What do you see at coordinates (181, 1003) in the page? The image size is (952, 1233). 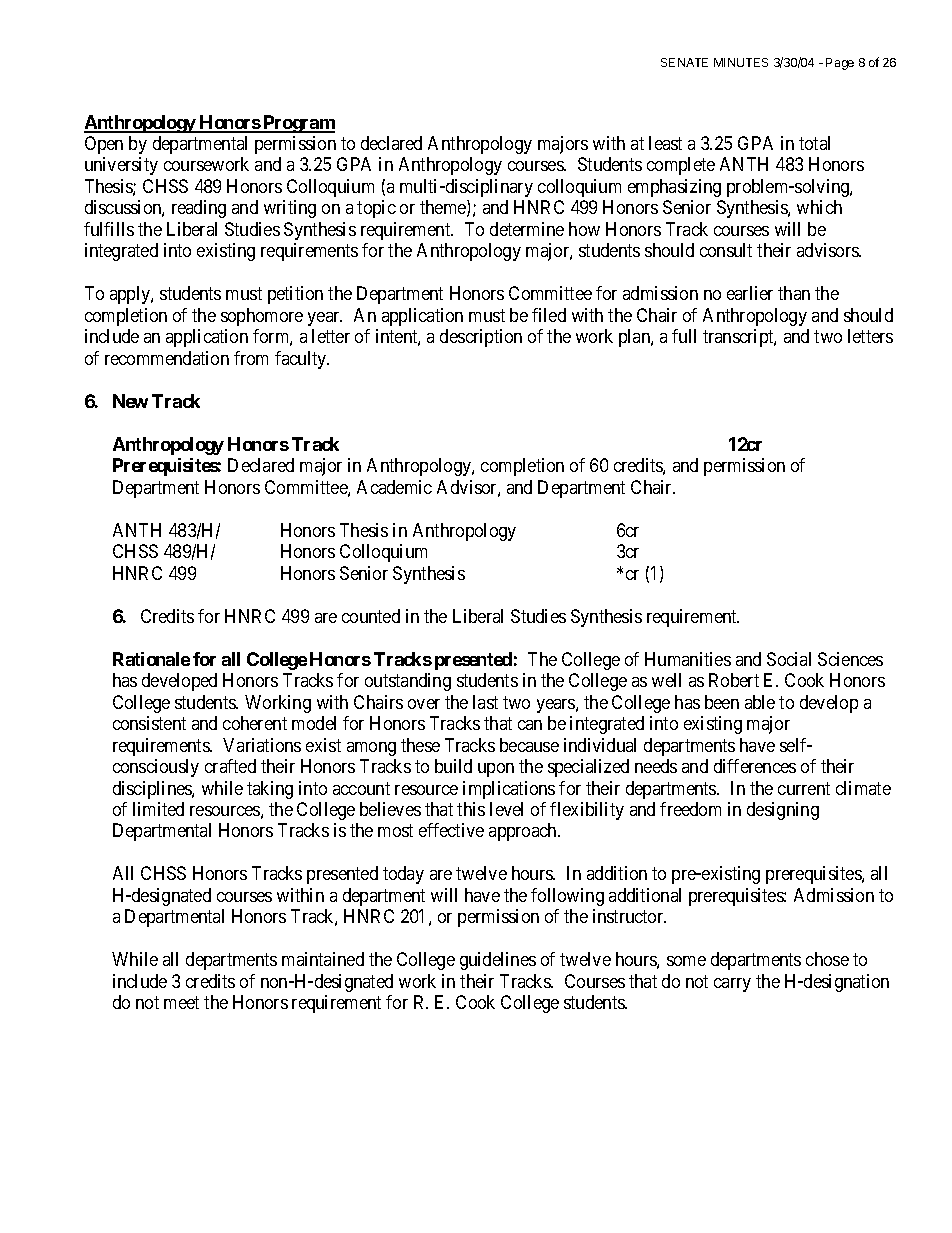 I see `meet` at bounding box center [181, 1003].
